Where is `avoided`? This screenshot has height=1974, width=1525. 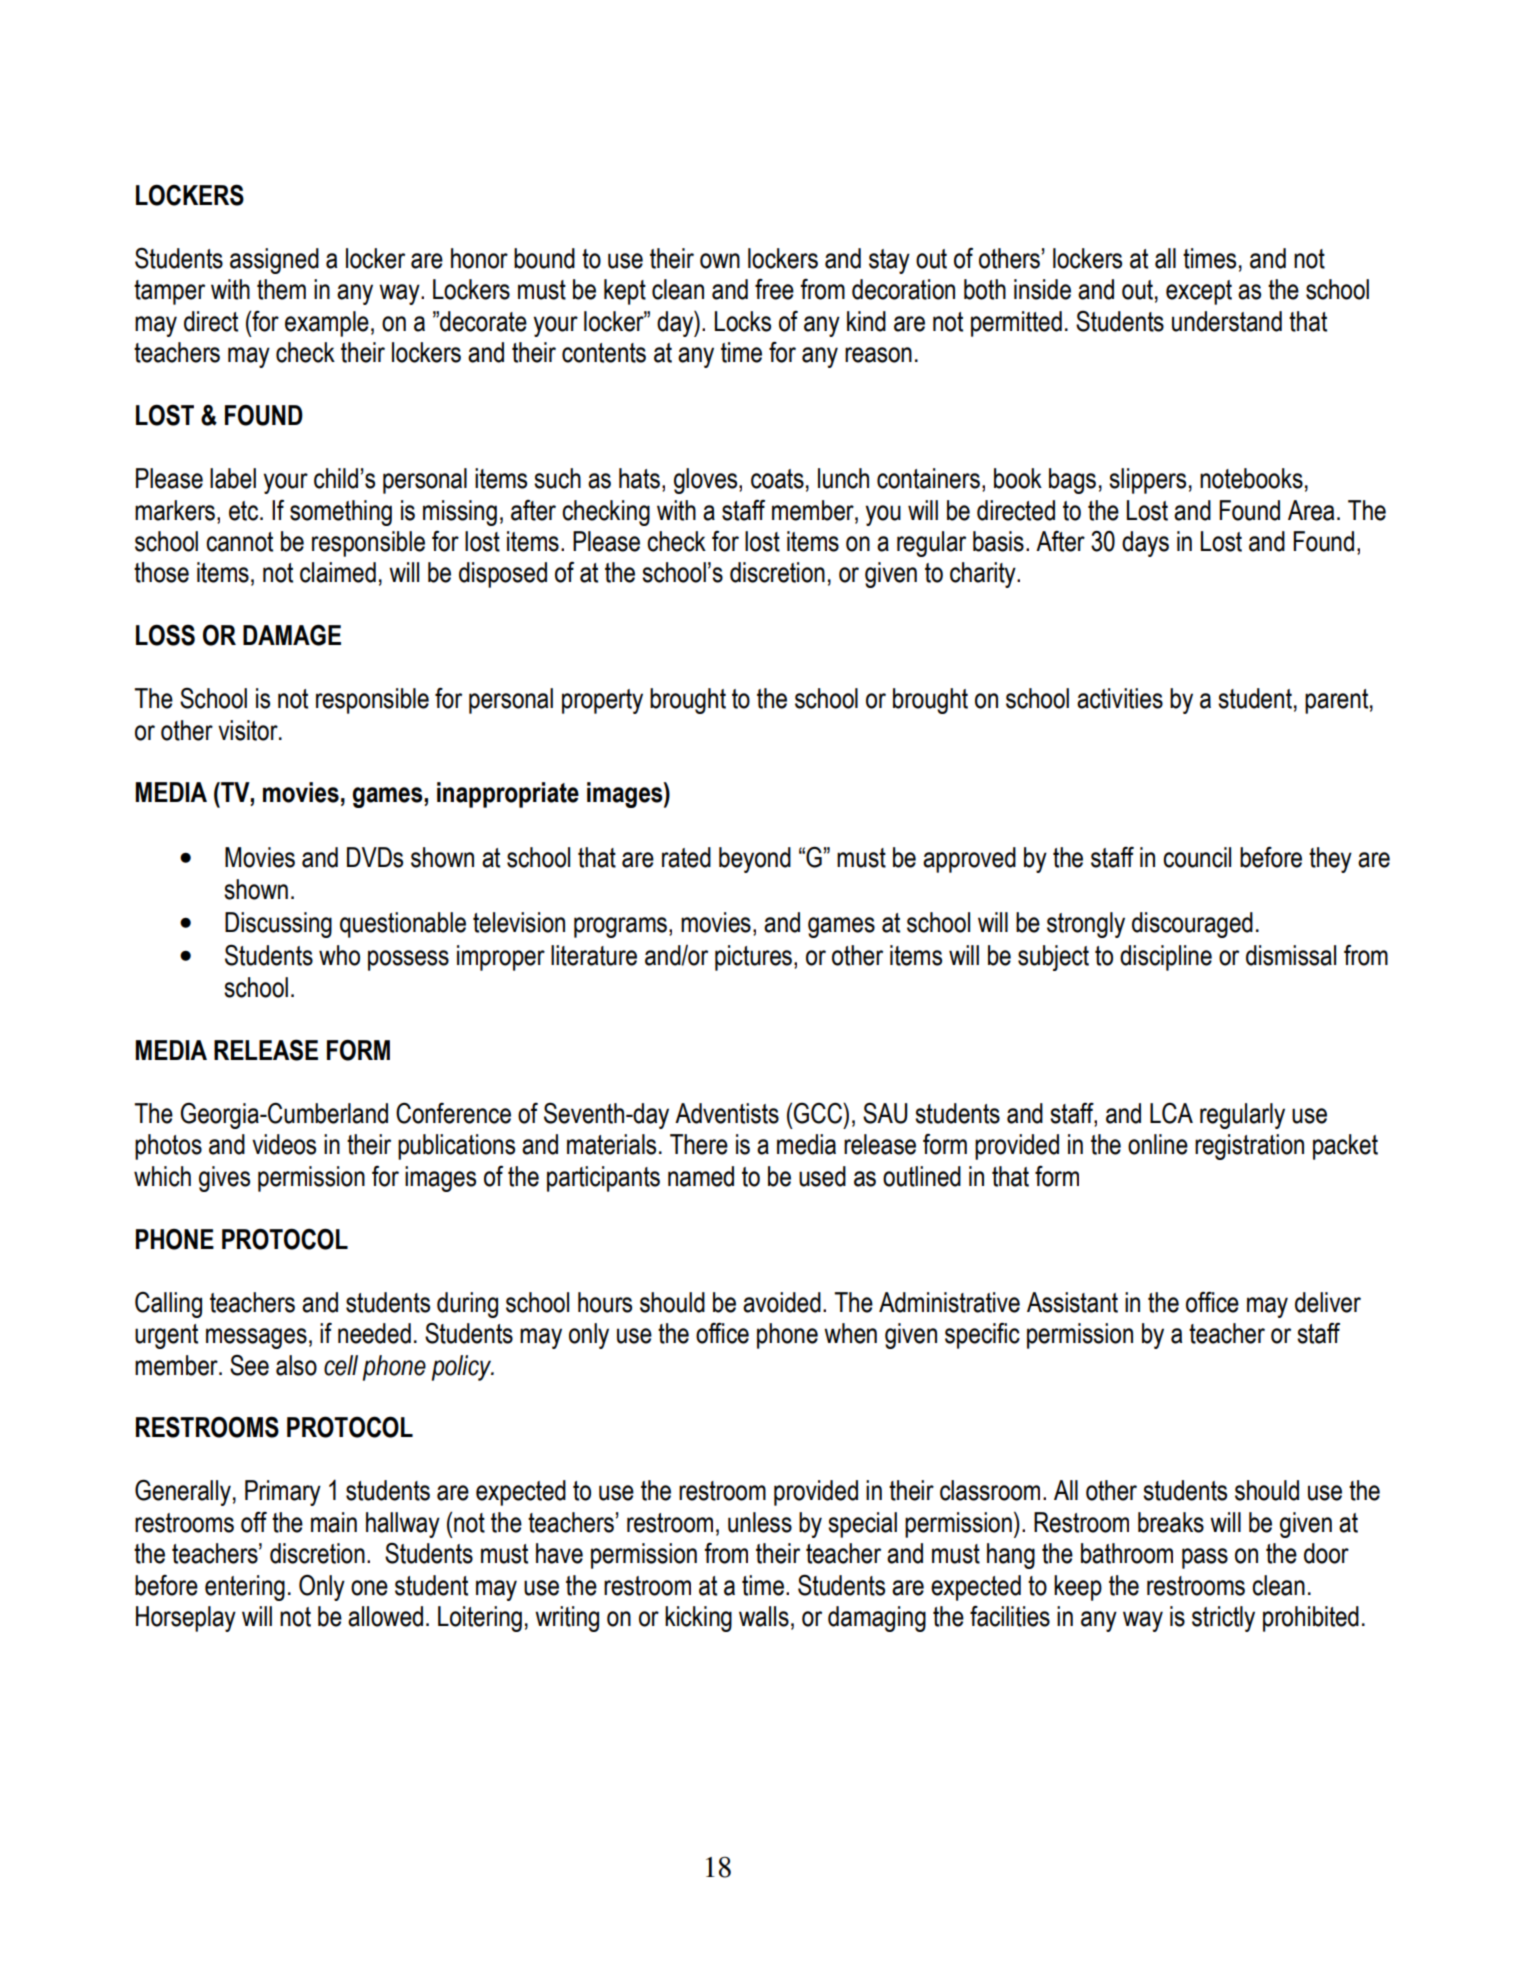 avoided is located at coordinates (782, 1302).
